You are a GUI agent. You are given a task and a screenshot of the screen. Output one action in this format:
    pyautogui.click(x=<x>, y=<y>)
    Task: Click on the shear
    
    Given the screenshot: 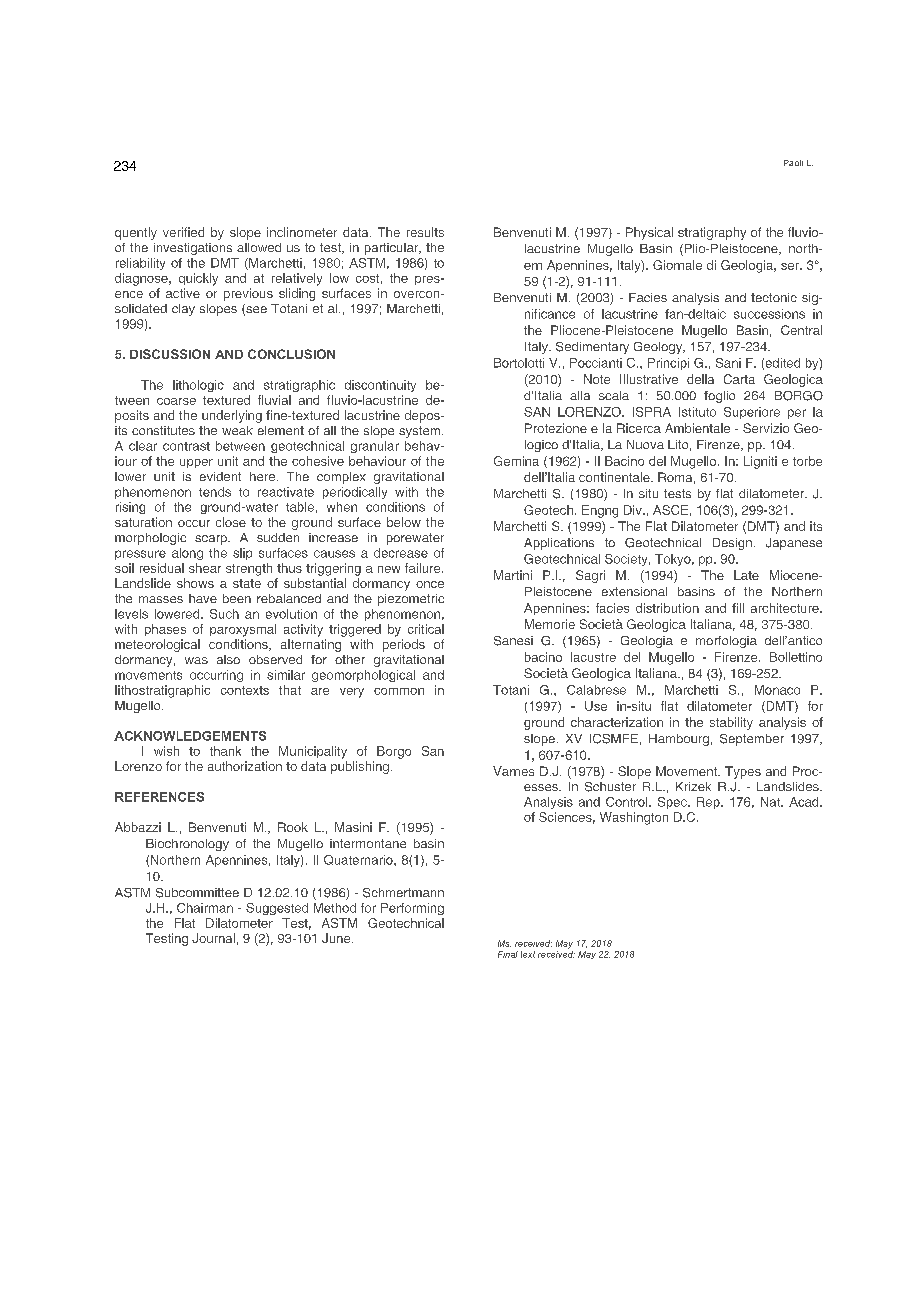 What is the action you would take?
    pyautogui.click(x=205, y=568)
